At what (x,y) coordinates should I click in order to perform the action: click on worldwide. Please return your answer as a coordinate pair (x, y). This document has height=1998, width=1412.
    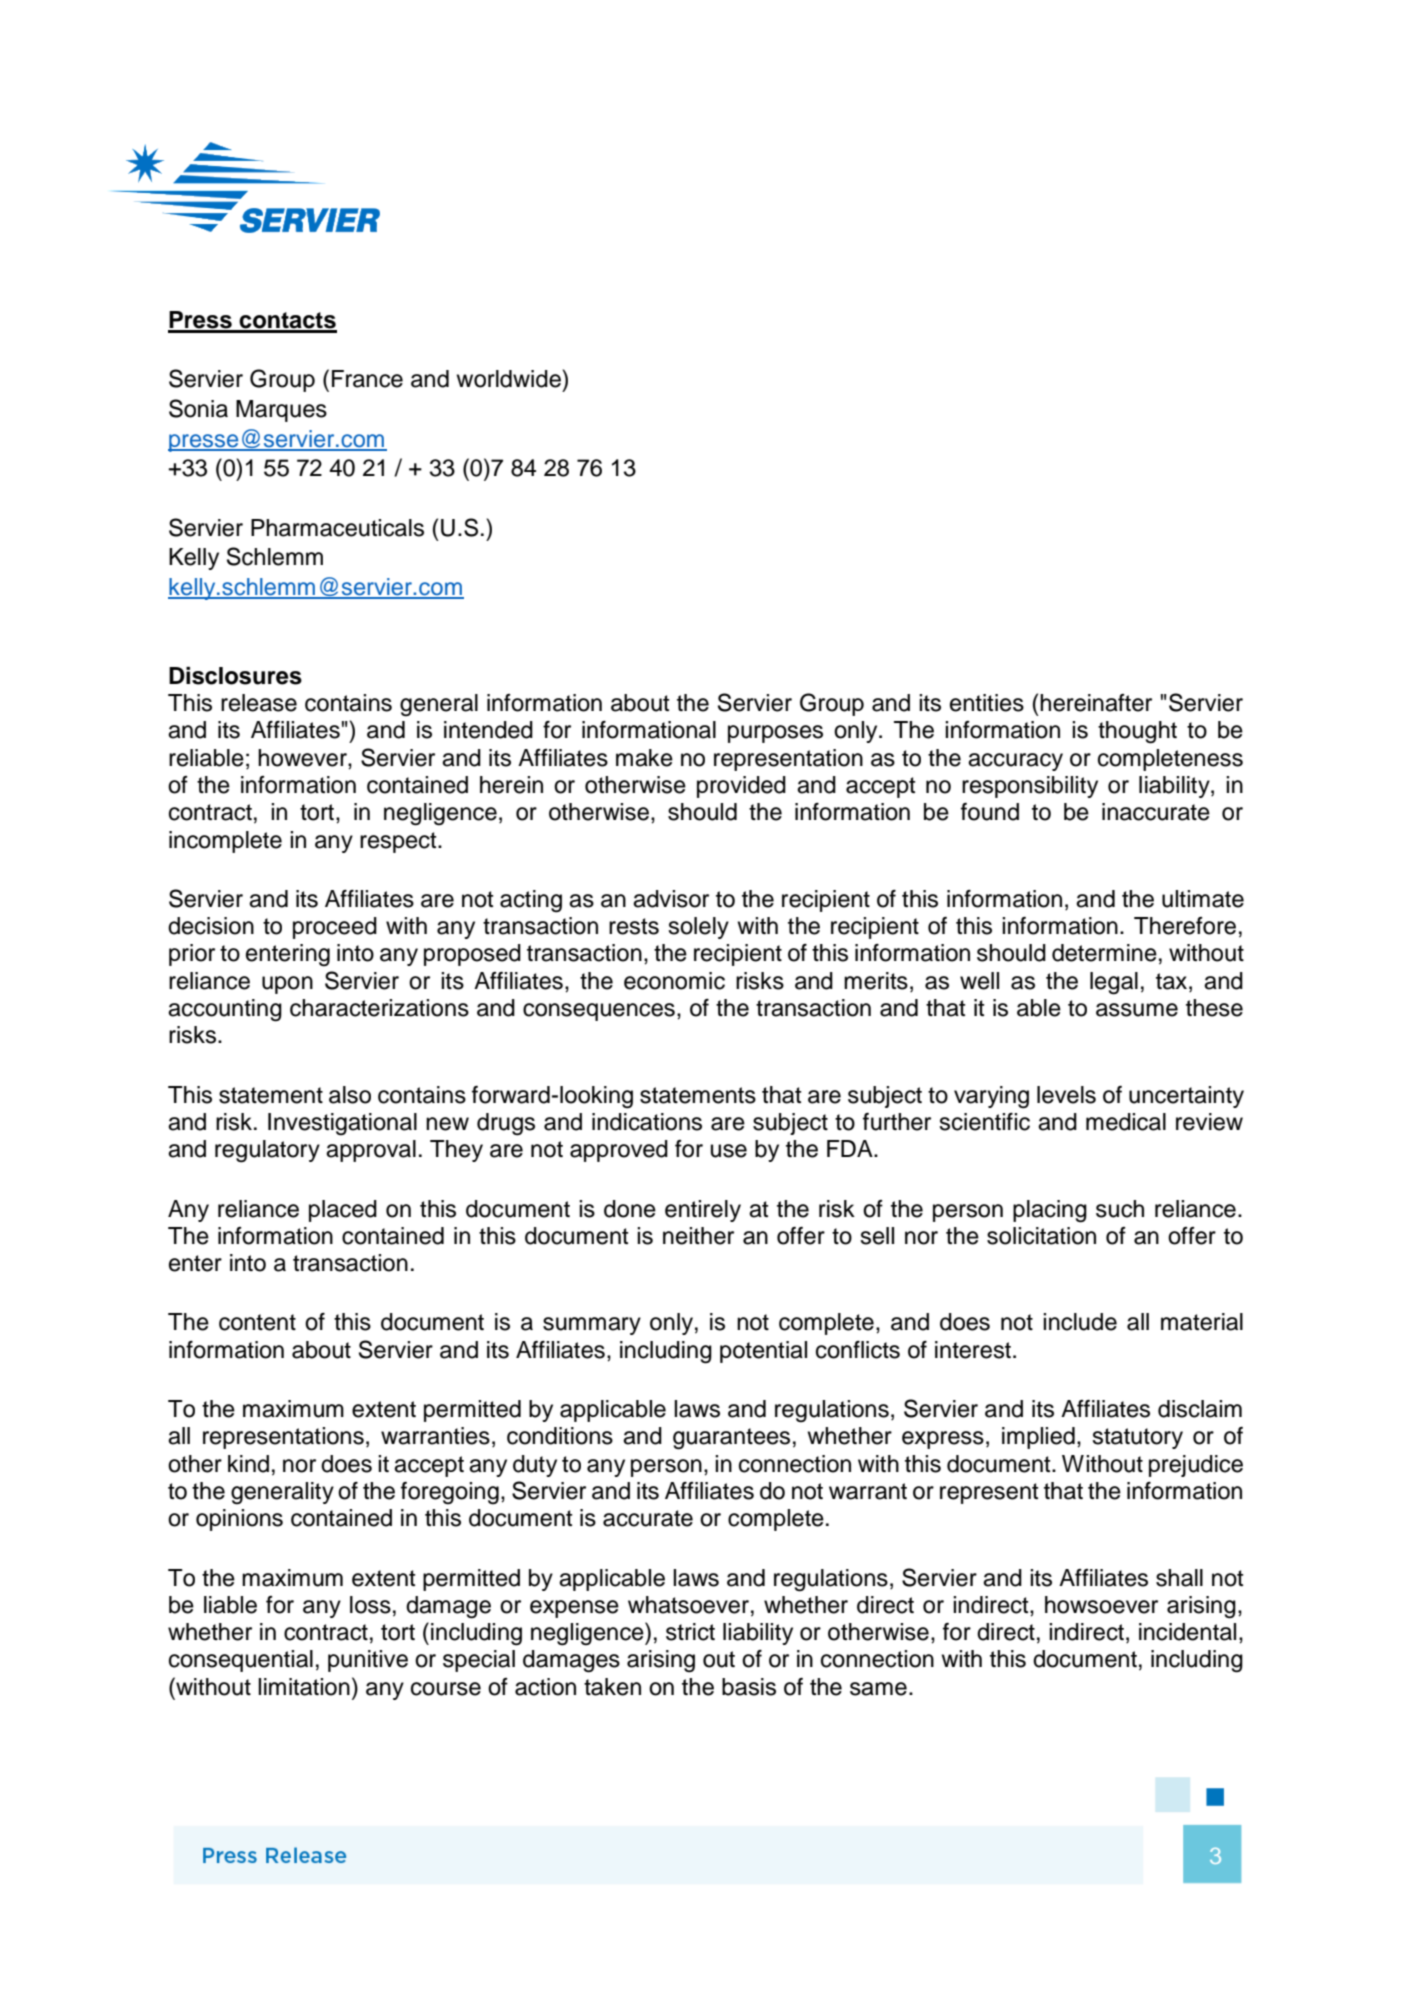
    Looking at the image, I should click on (509, 379).
